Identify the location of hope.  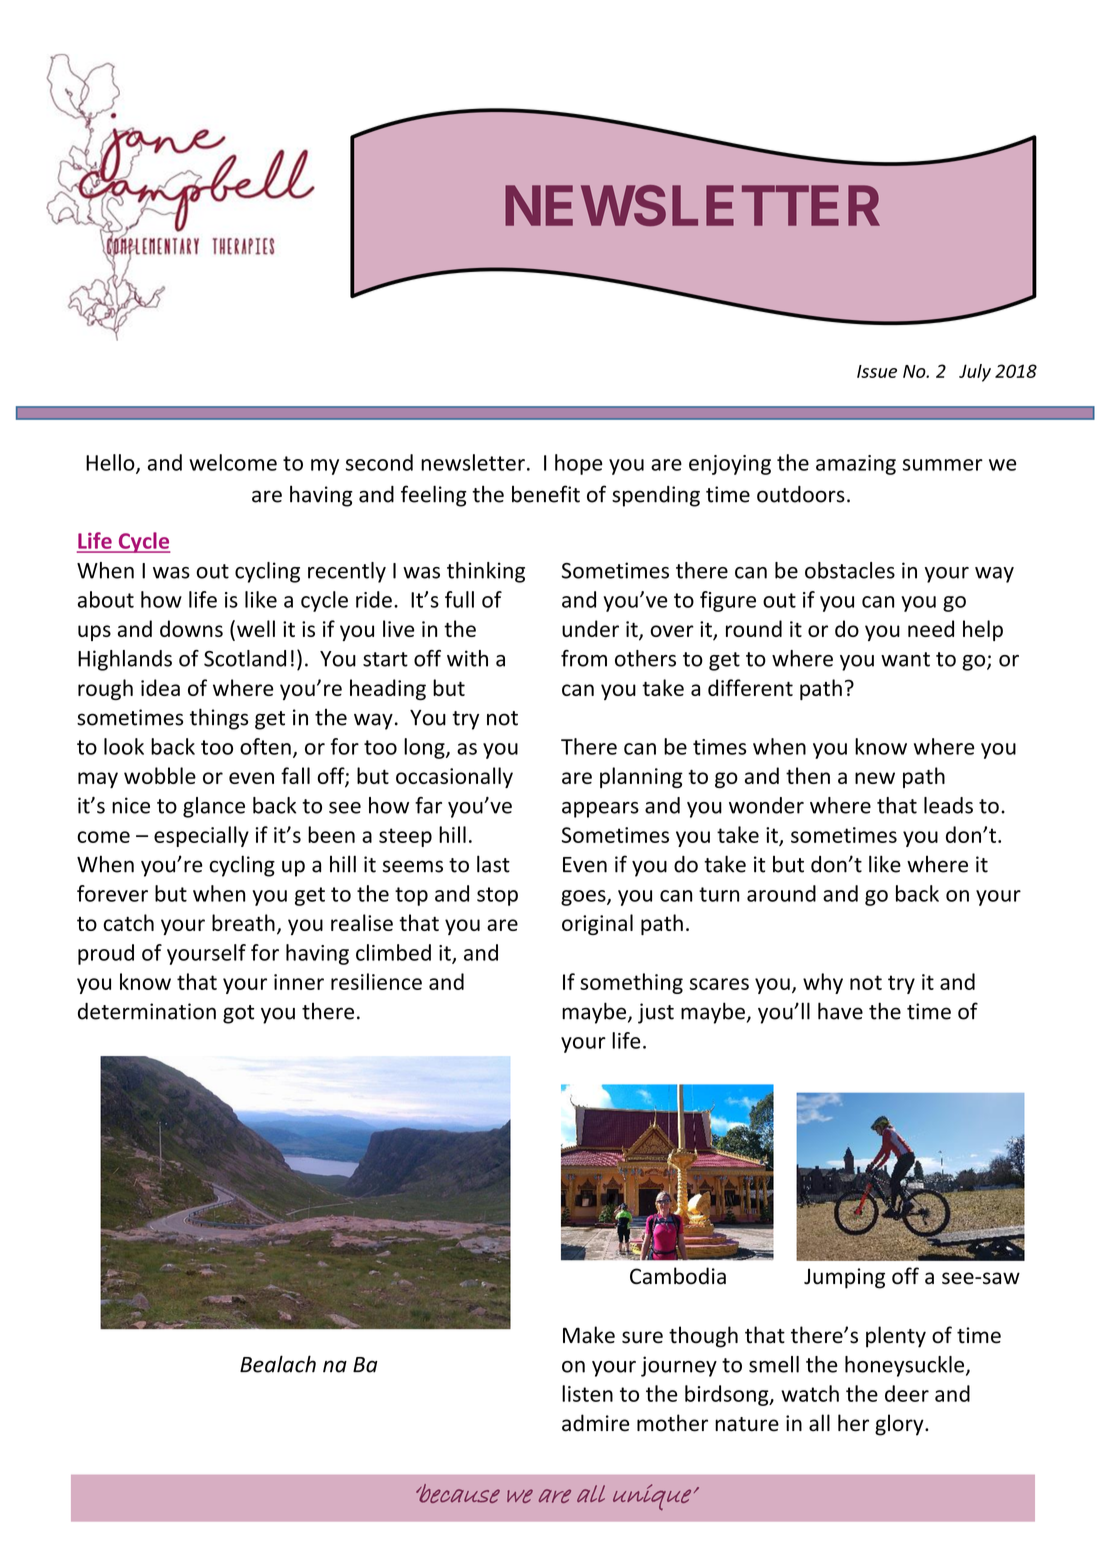
(578, 464).
